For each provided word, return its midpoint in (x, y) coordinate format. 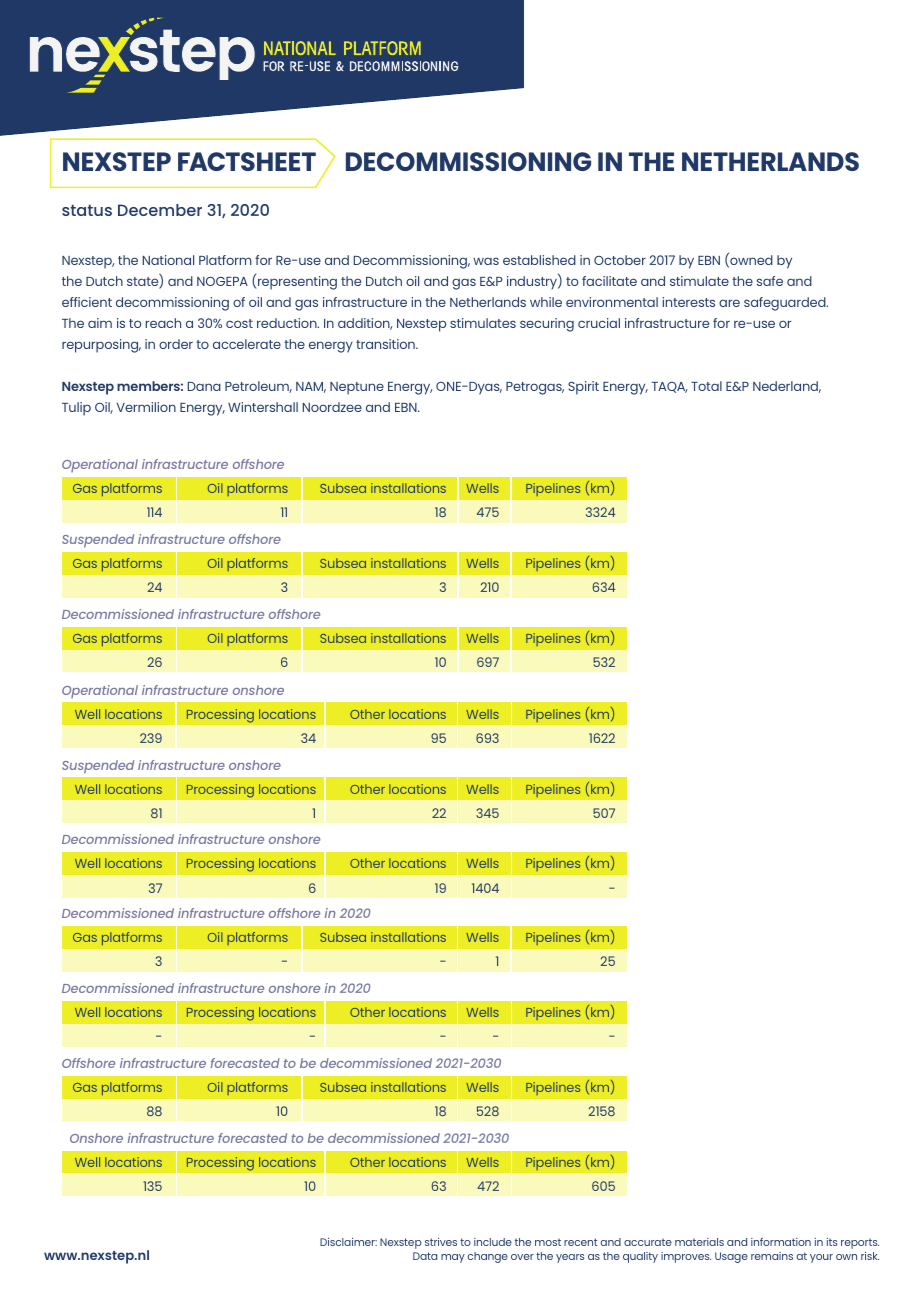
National (168, 260)
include (493, 1242)
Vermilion (146, 407)
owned (750, 261)
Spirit (583, 388)
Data (425, 1256)
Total (706, 386)
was (486, 261)
